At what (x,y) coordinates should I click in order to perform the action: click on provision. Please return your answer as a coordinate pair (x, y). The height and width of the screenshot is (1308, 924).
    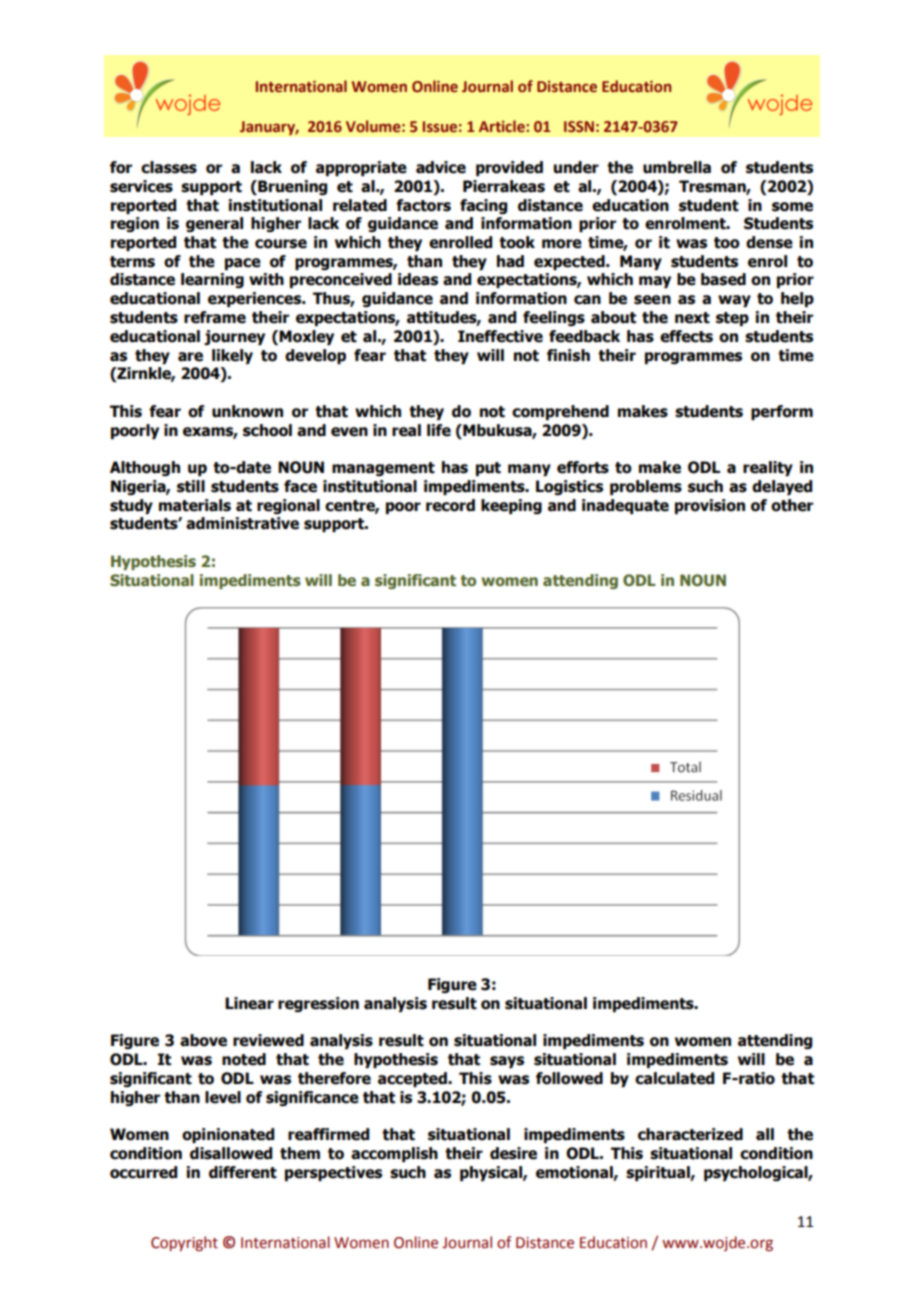
    Looking at the image, I should click on (710, 506).
